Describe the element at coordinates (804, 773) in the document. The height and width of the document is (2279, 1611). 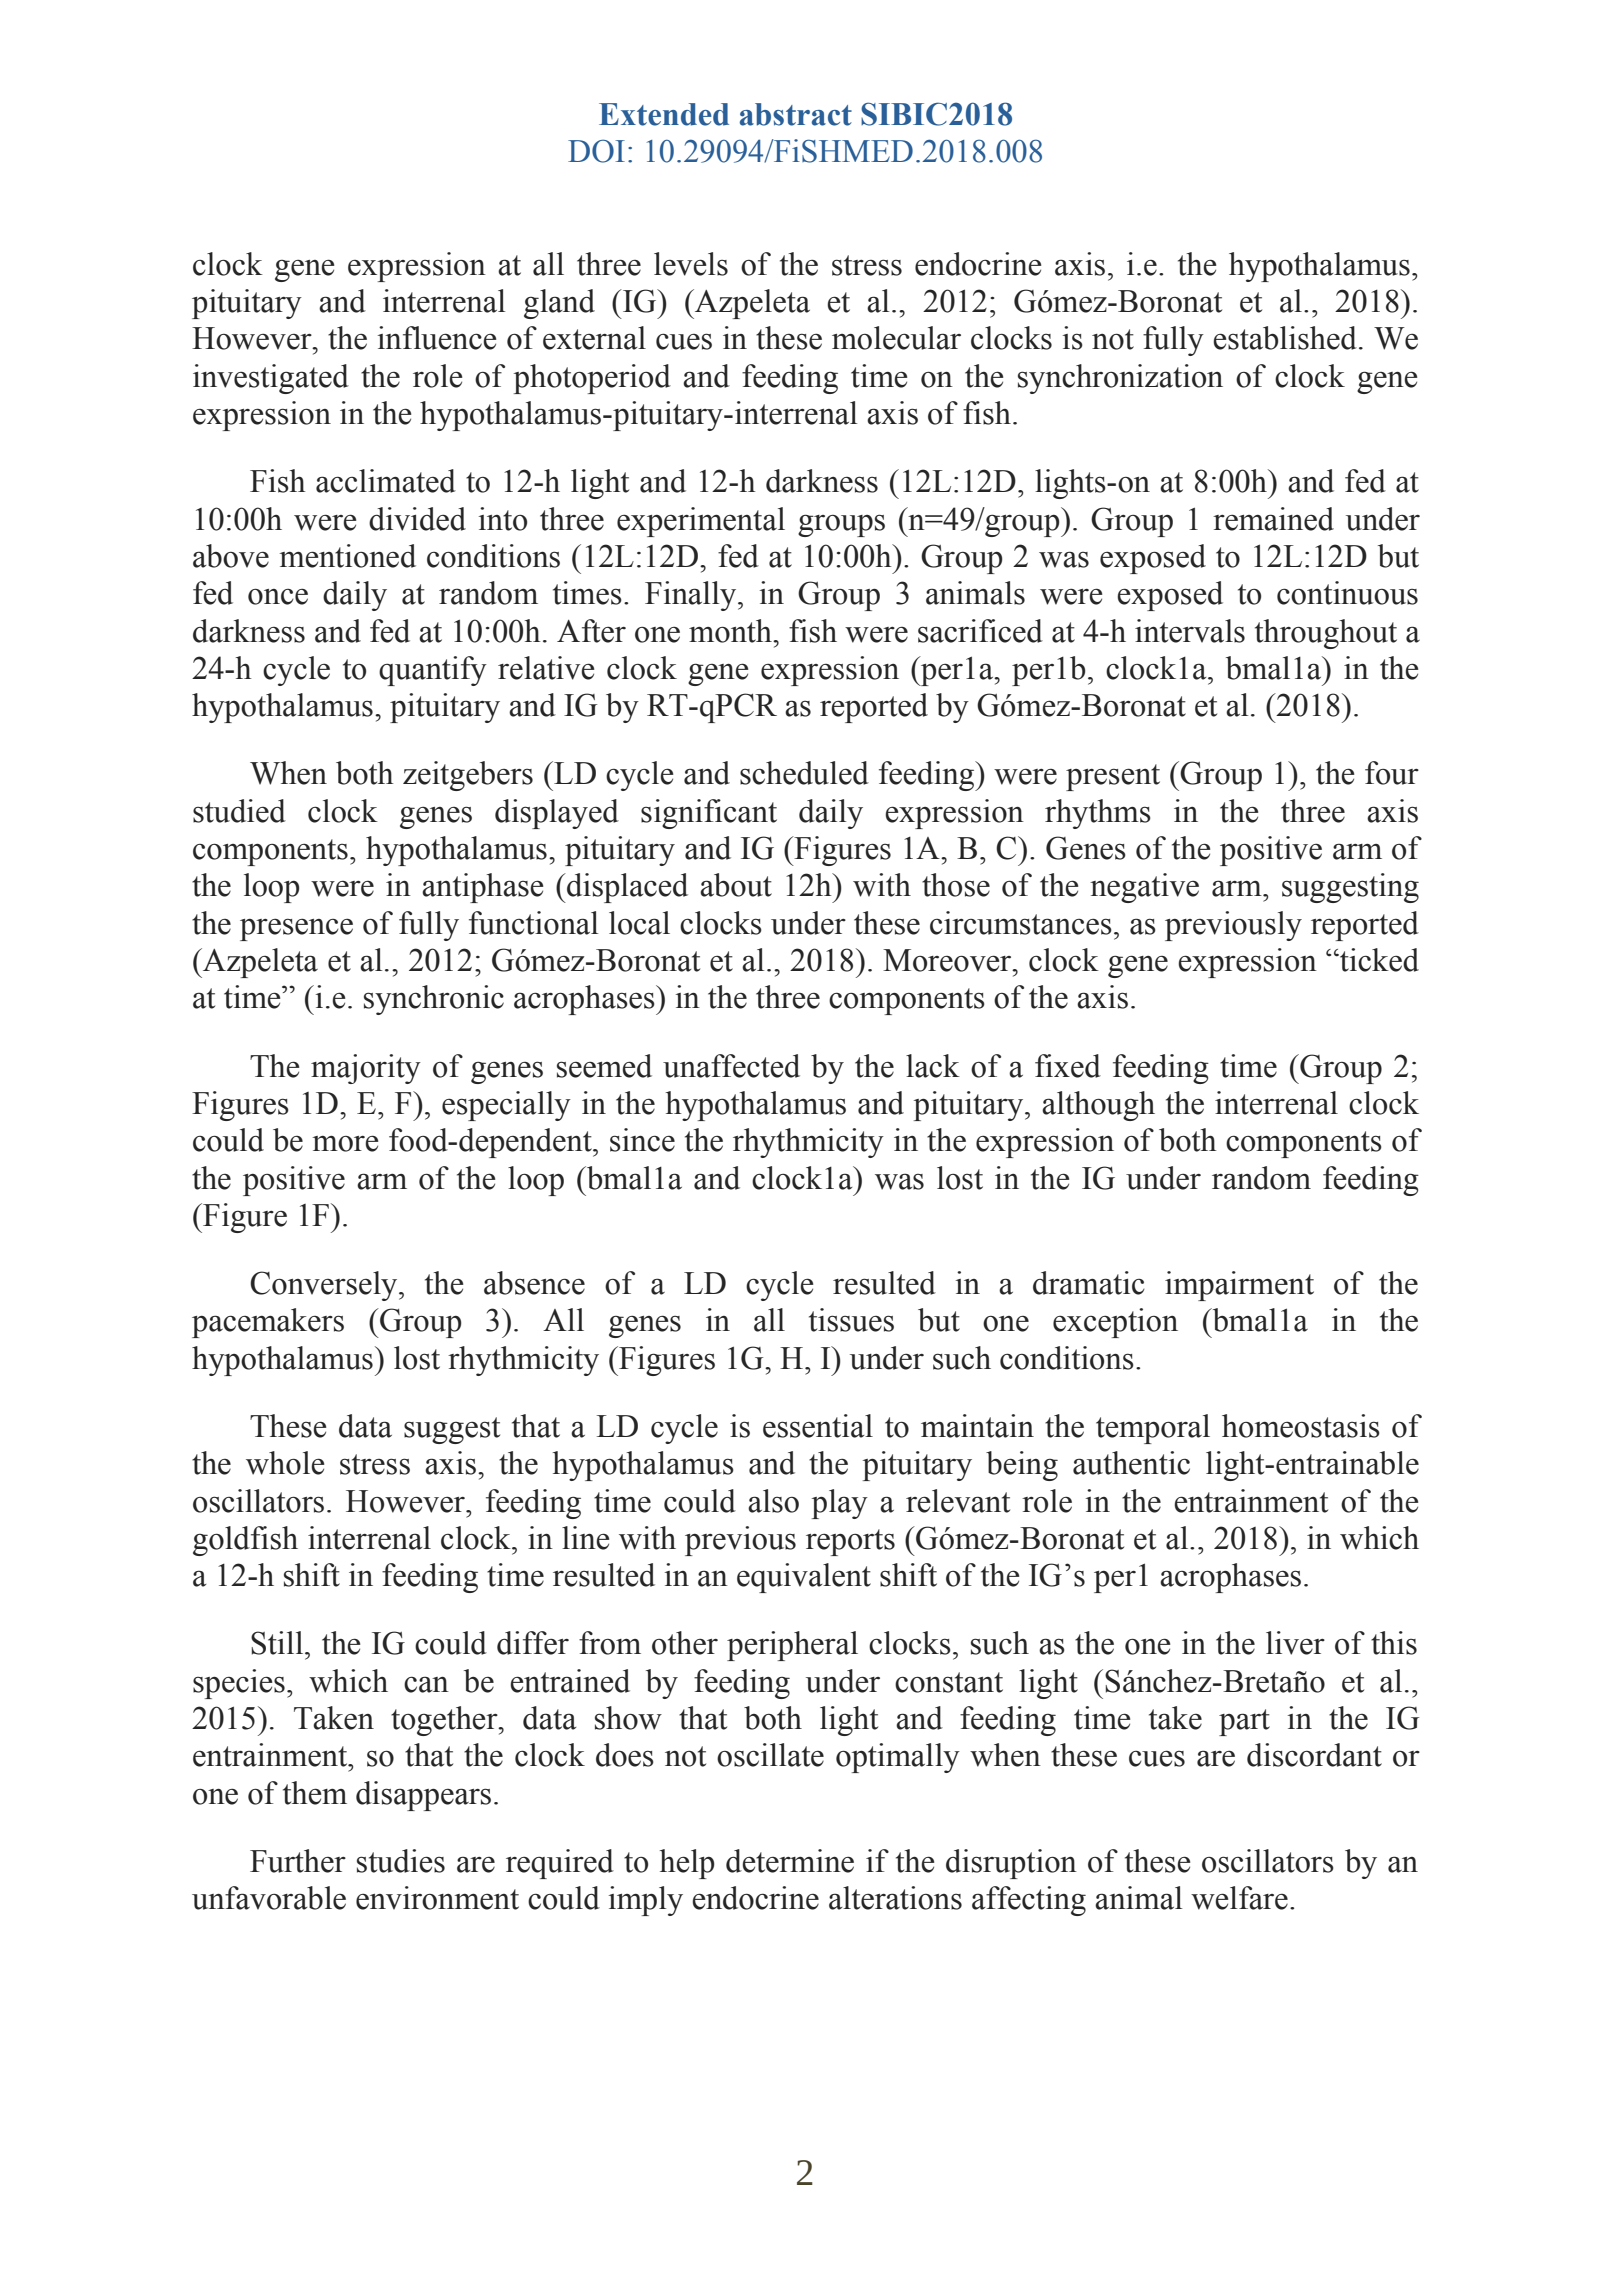
I see `scheduled` at that location.
